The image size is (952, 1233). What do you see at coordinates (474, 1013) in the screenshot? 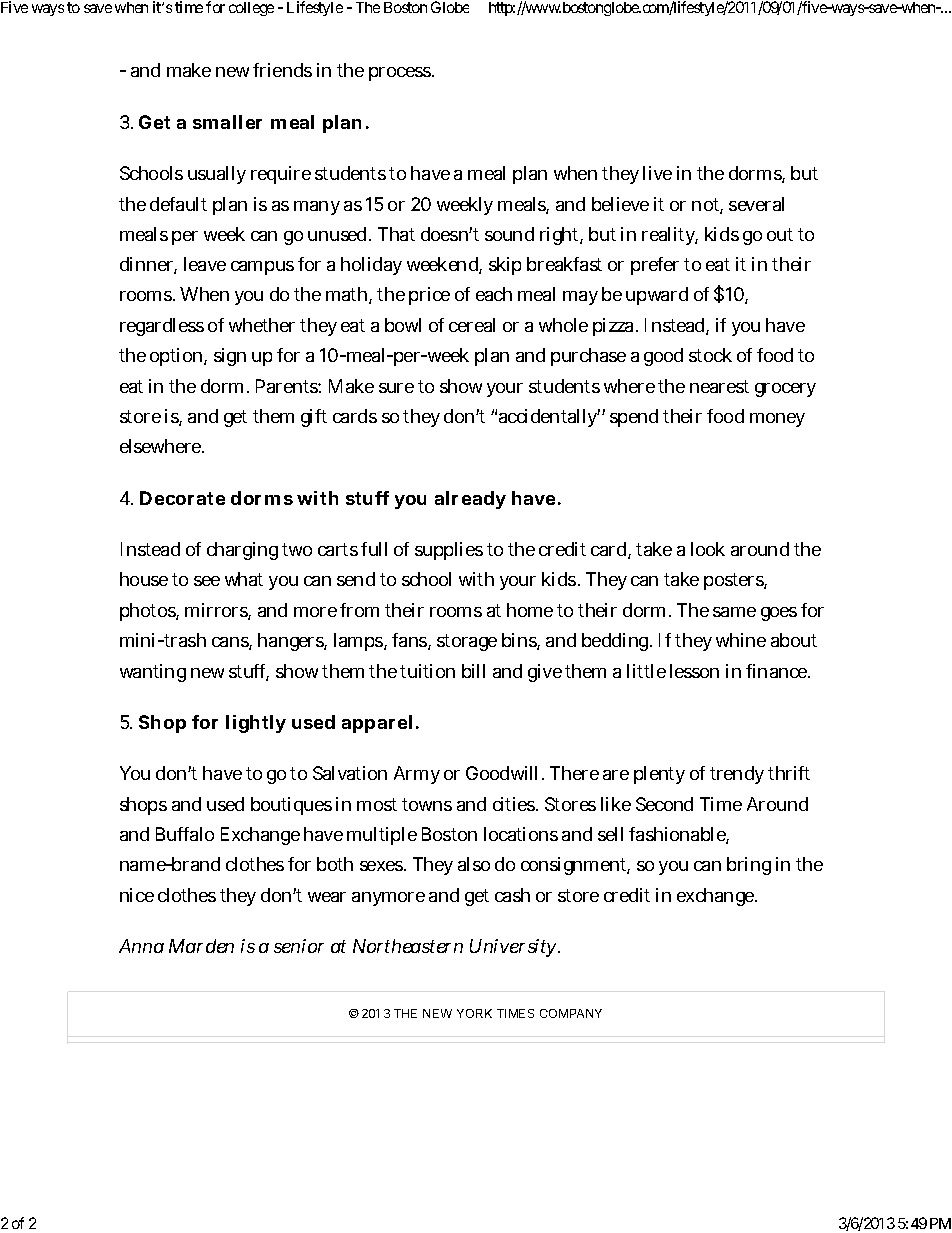
I see `YORK` at bounding box center [474, 1013].
